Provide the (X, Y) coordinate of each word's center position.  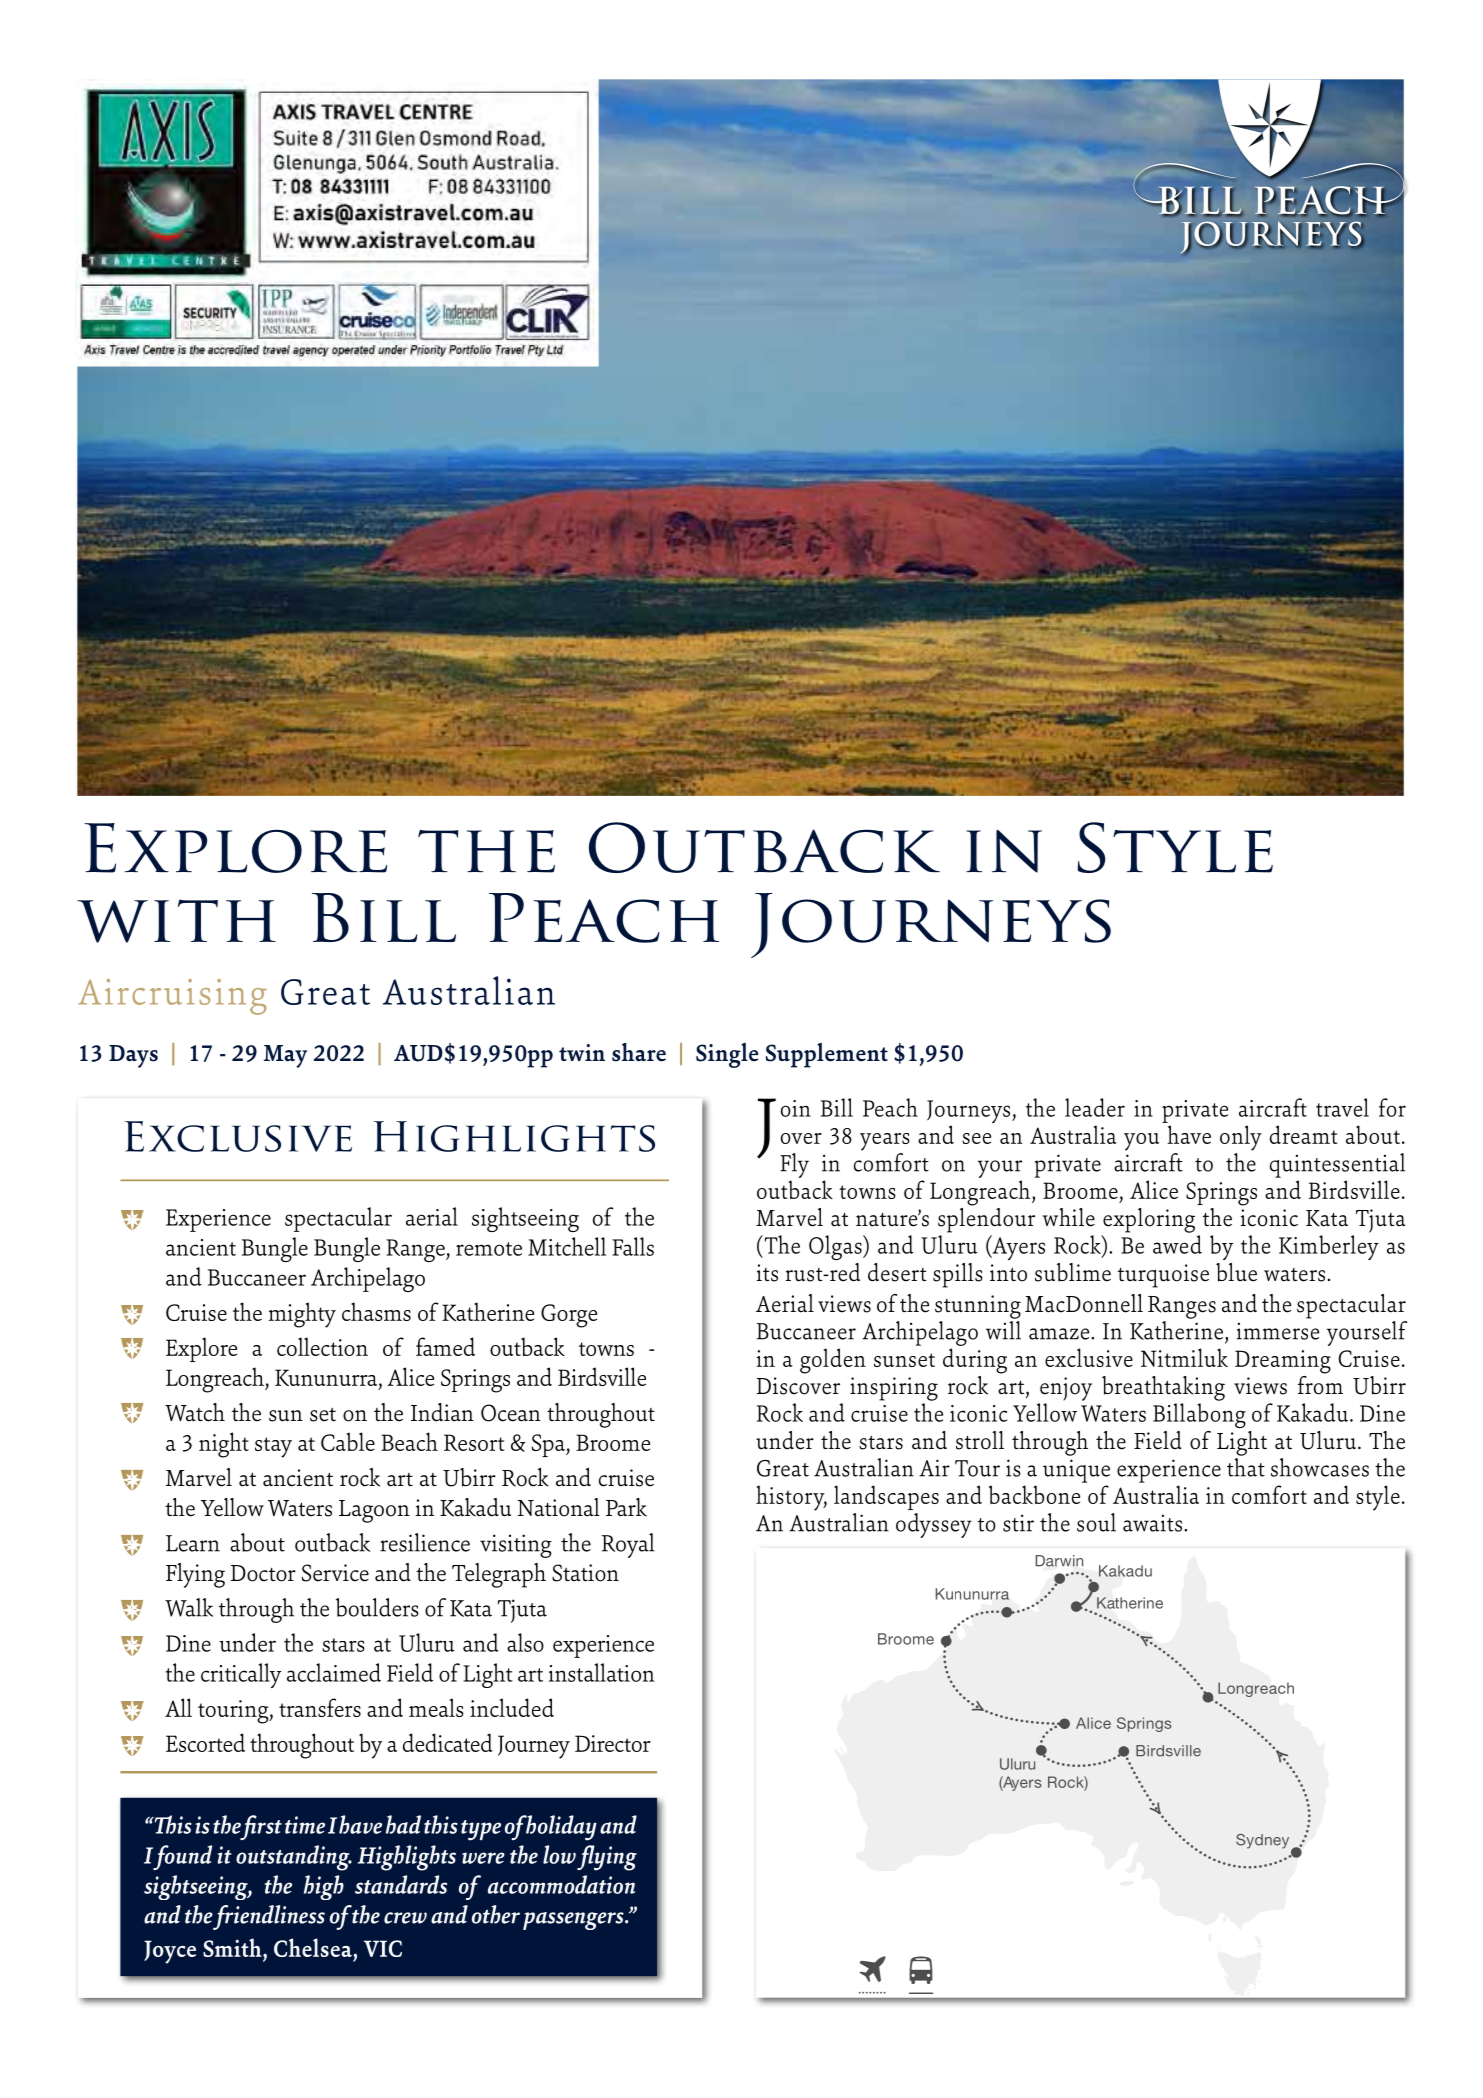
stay (273, 1447)
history (791, 1498)
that (1246, 1467)
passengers (574, 1921)
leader (1095, 1107)
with (176, 921)
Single (727, 1055)
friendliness (268, 1917)
